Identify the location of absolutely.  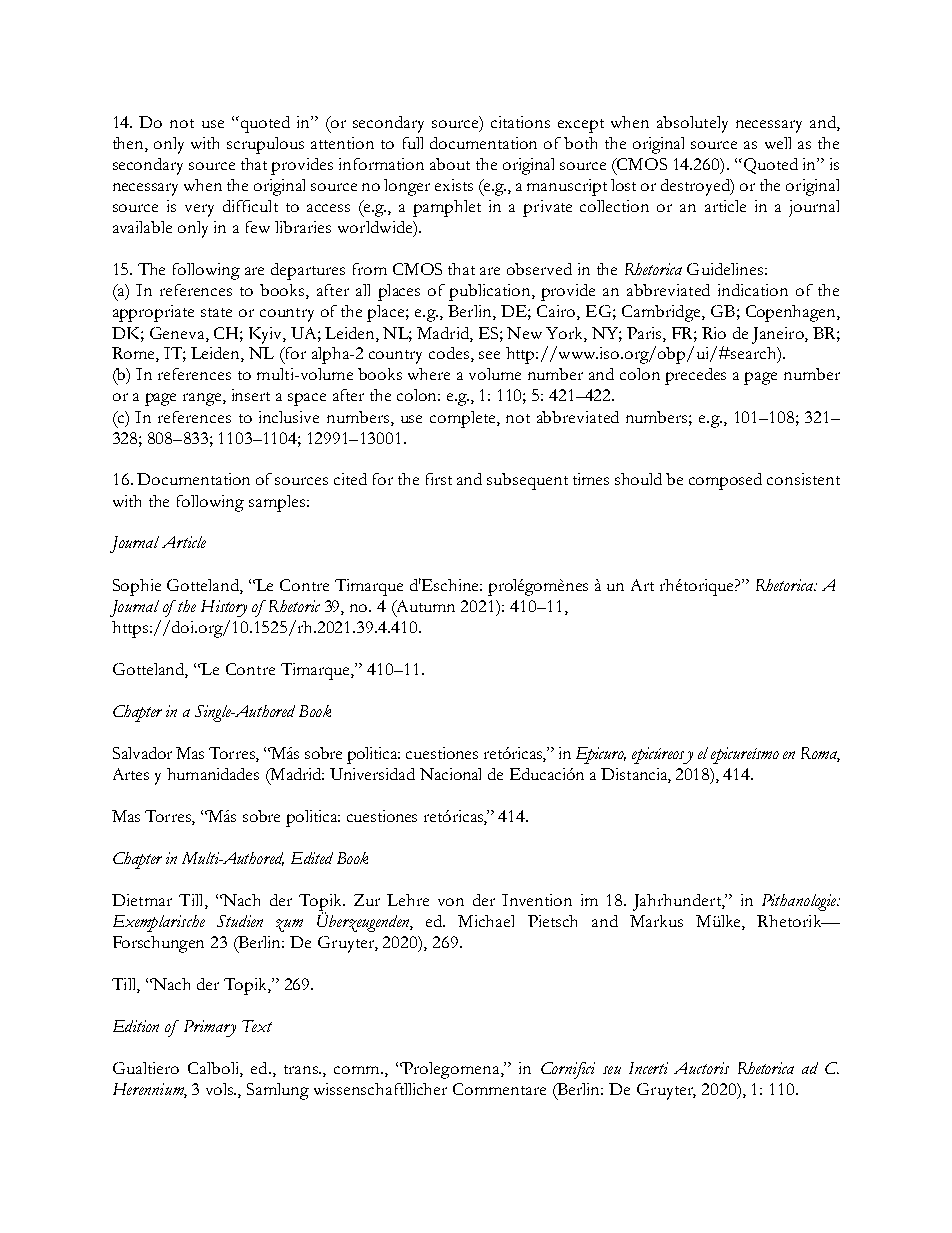
(692, 124).
